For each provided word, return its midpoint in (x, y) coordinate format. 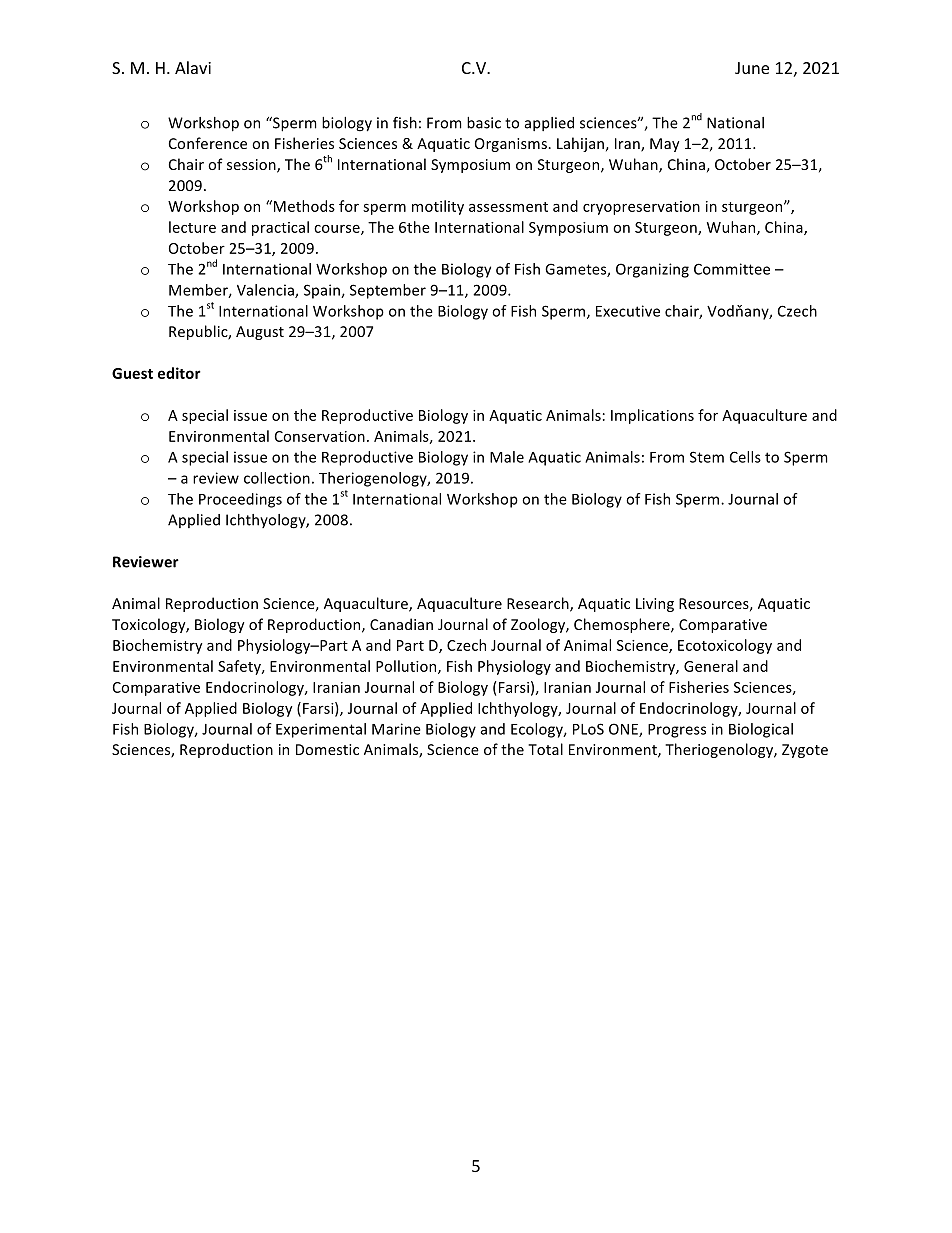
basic (484, 123)
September (388, 291)
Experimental (321, 730)
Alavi (193, 67)
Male (507, 457)
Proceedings (240, 500)
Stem (707, 457)
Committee (732, 269)
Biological (761, 730)
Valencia (266, 291)
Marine (396, 729)
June (752, 68)
